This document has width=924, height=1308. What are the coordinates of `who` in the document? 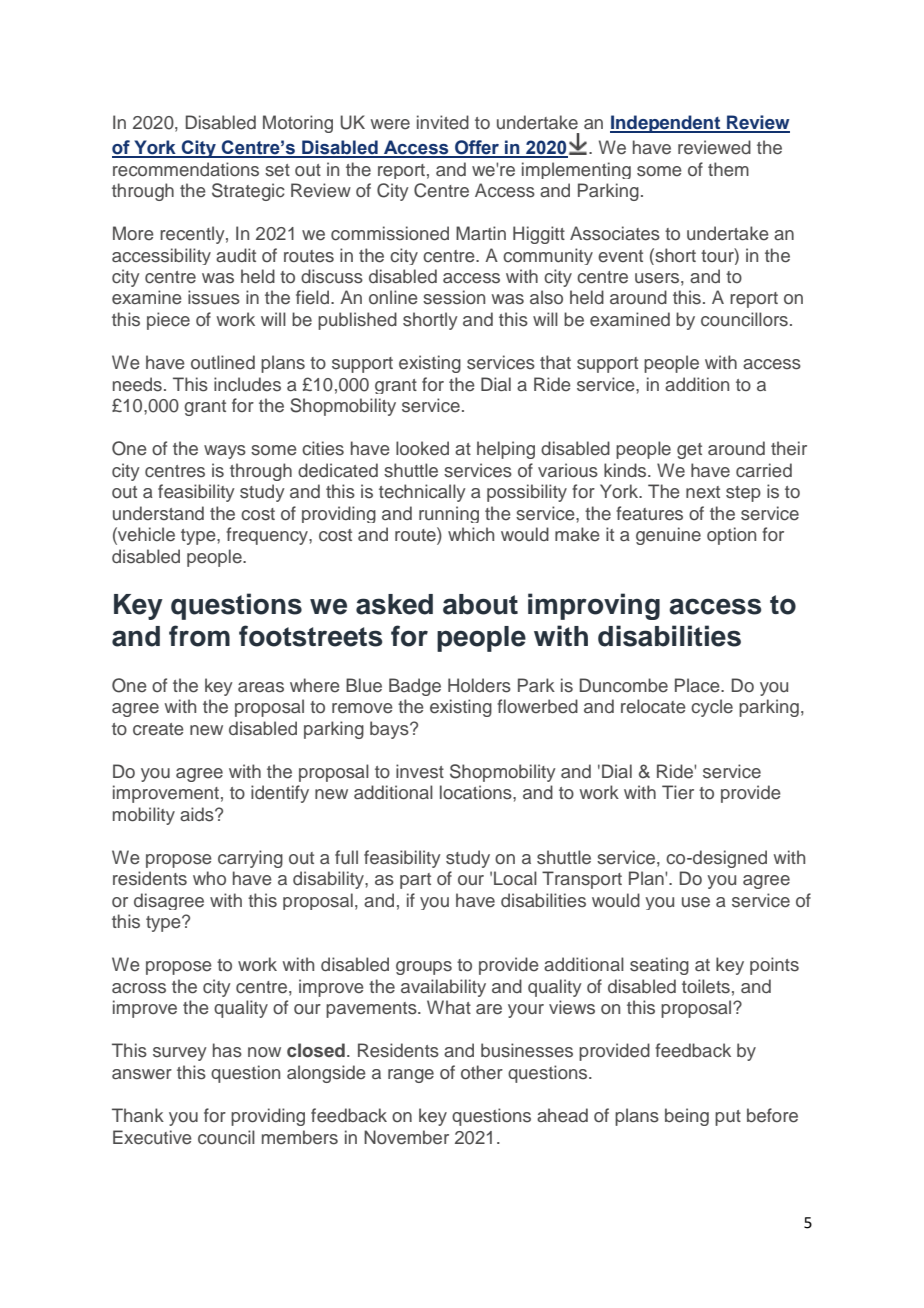 It's located at (209, 878).
